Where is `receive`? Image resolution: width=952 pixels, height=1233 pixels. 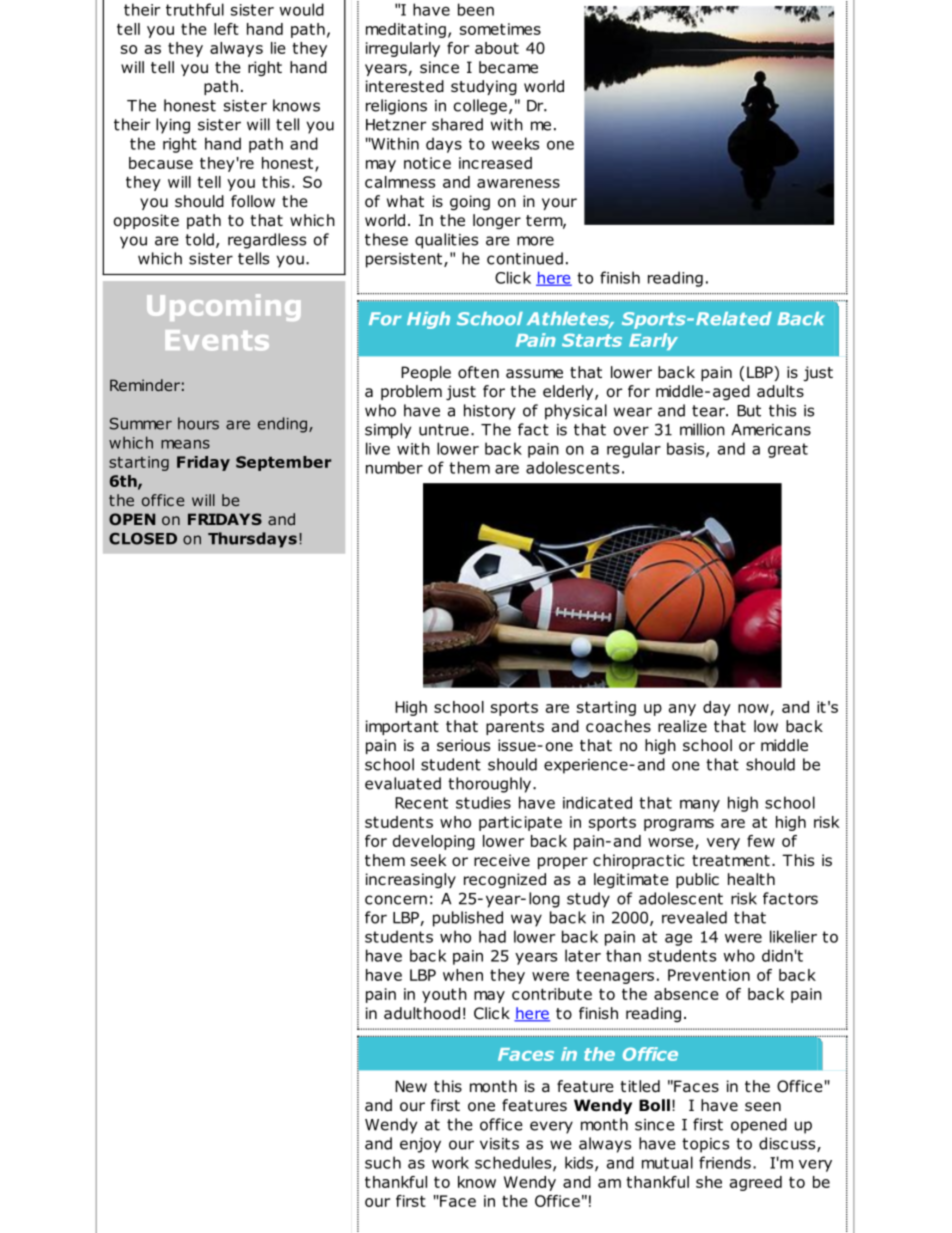 receive is located at coordinates (502, 860).
